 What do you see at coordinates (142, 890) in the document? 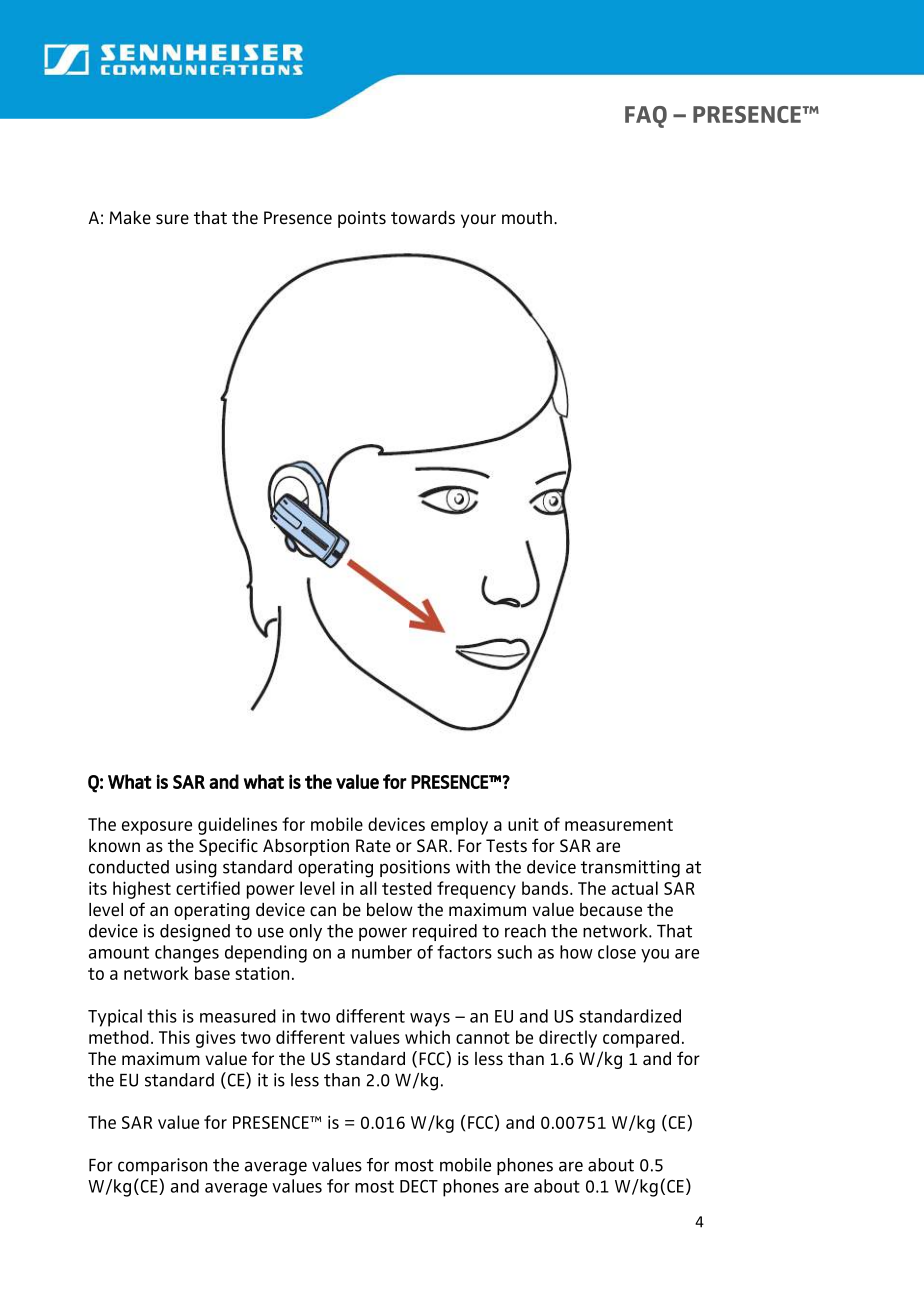
I see `highest` at bounding box center [142, 890].
